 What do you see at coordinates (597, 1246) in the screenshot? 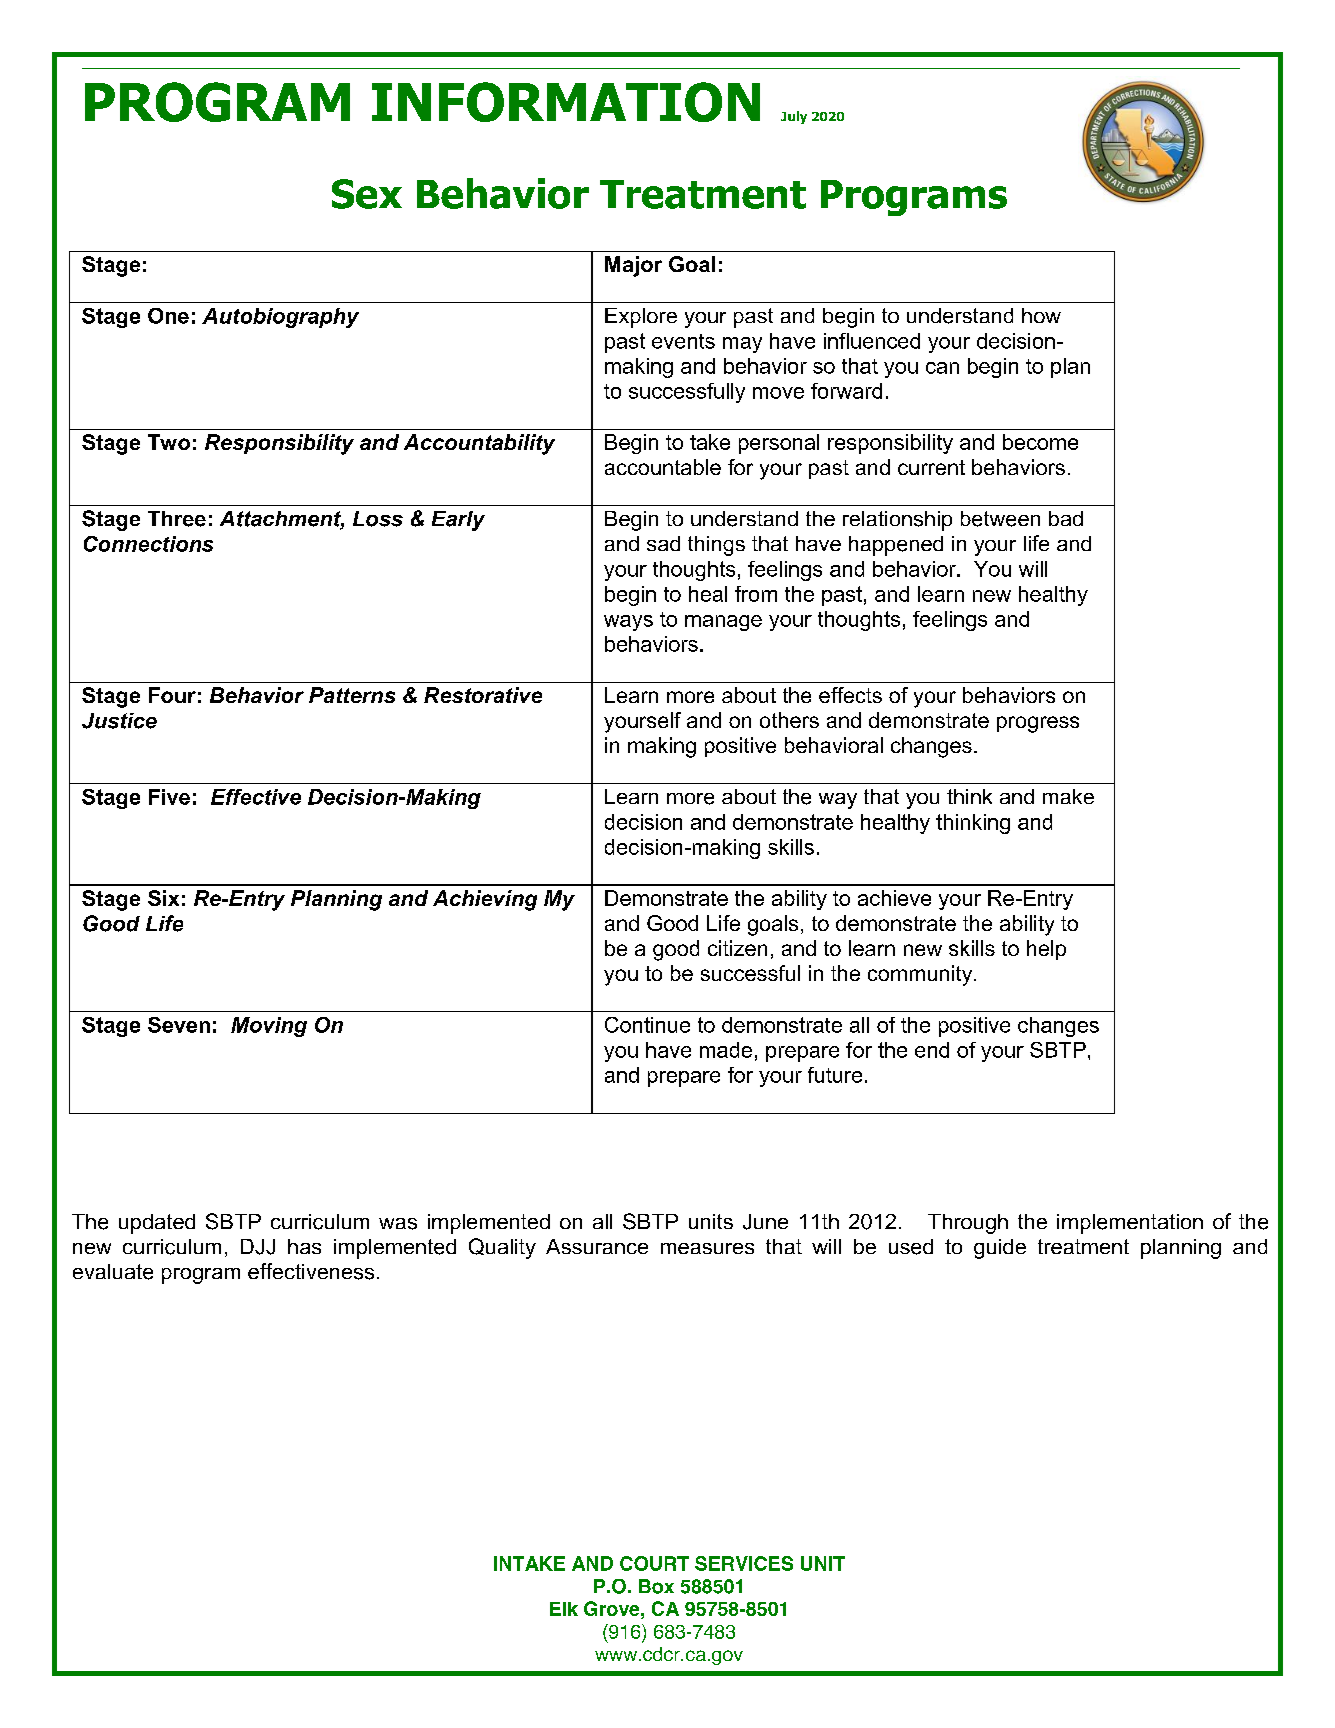
I see `Assurance` at bounding box center [597, 1246].
